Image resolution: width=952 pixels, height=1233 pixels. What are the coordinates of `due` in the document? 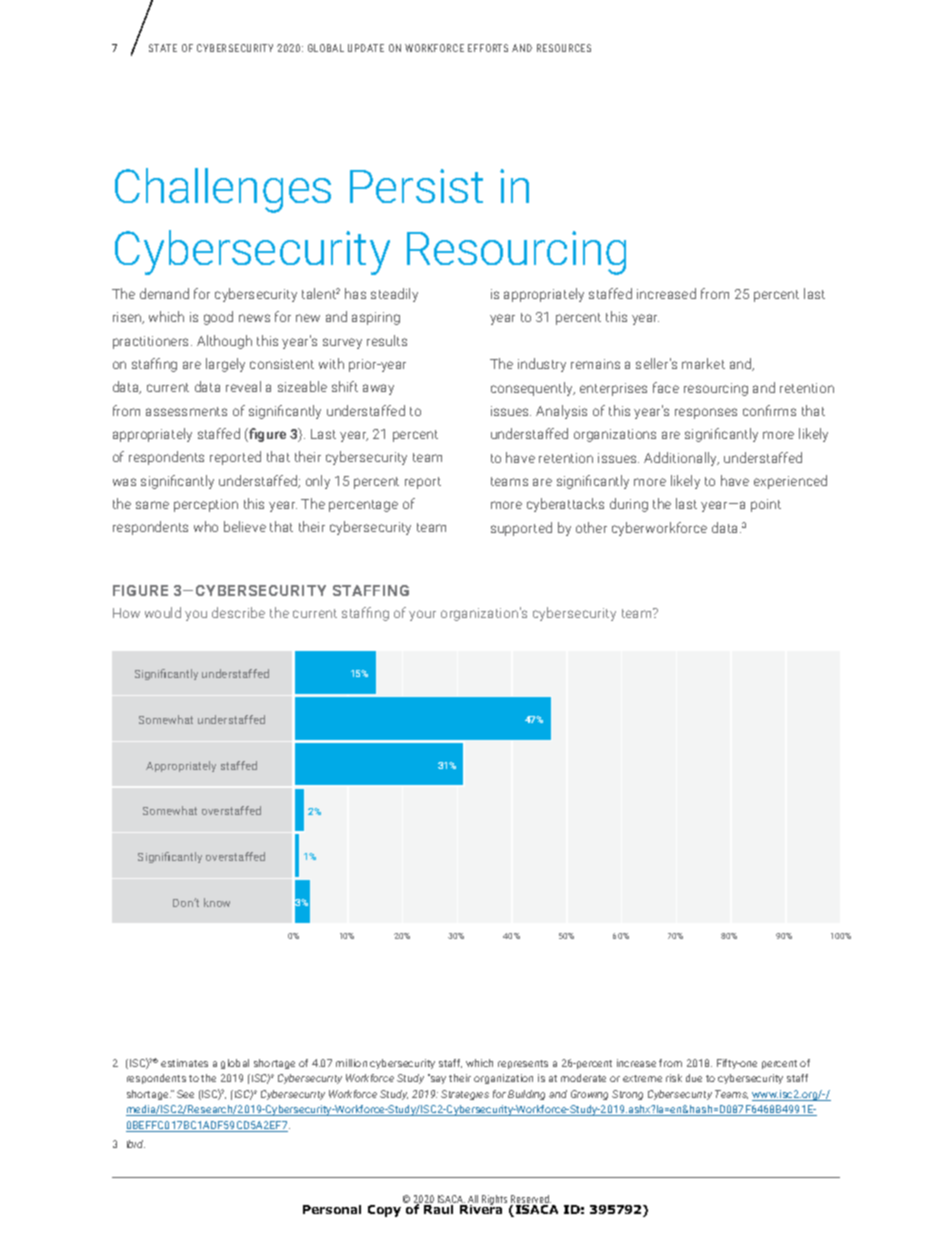 It's located at (694, 1078).
